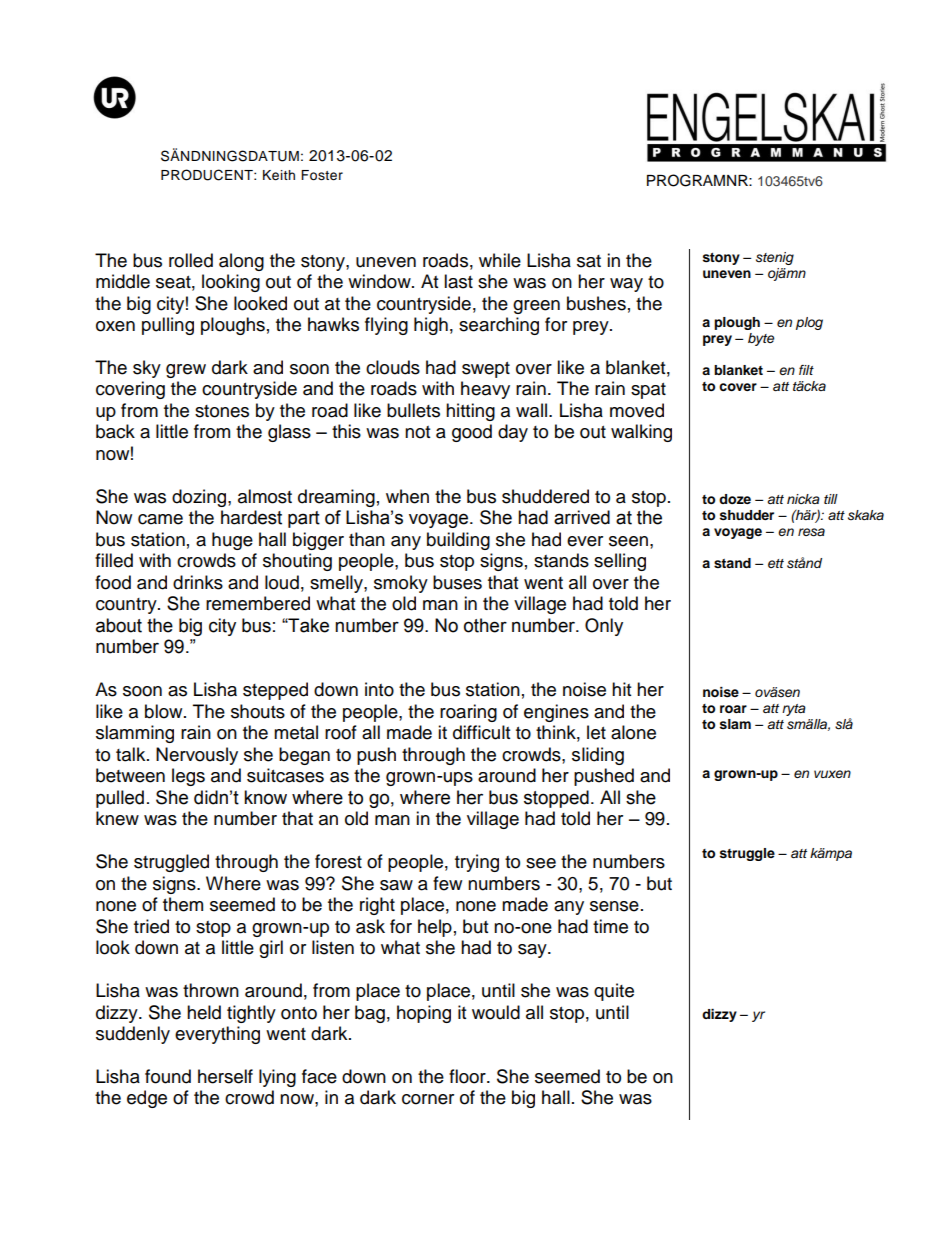 Image resolution: width=952 pixels, height=1233 pixels. What do you see at coordinates (186, 371) in the document?
I see `grew` at bounding box center [186, 371].
